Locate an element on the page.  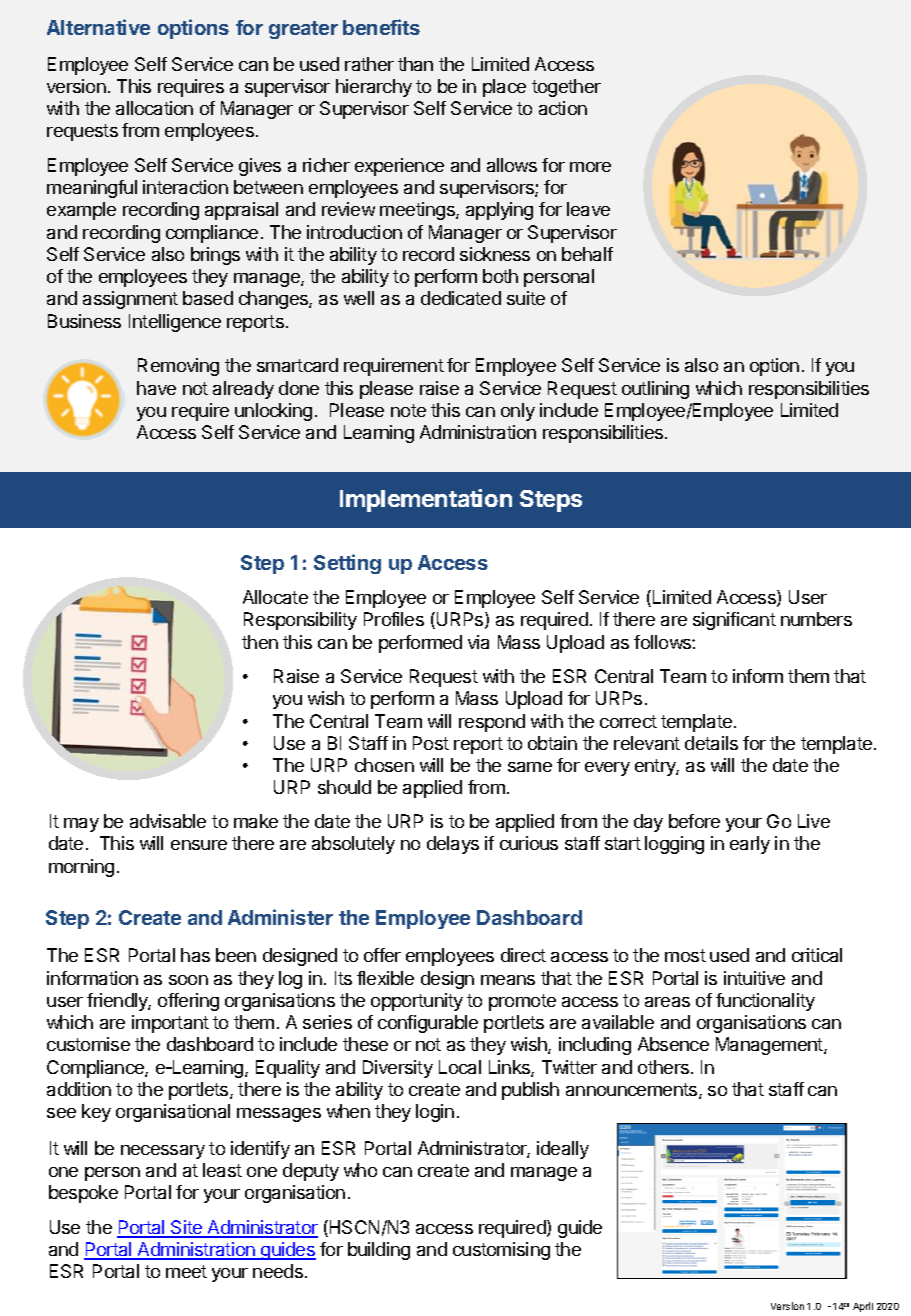
allocation is located at coordinates (154, 108).
